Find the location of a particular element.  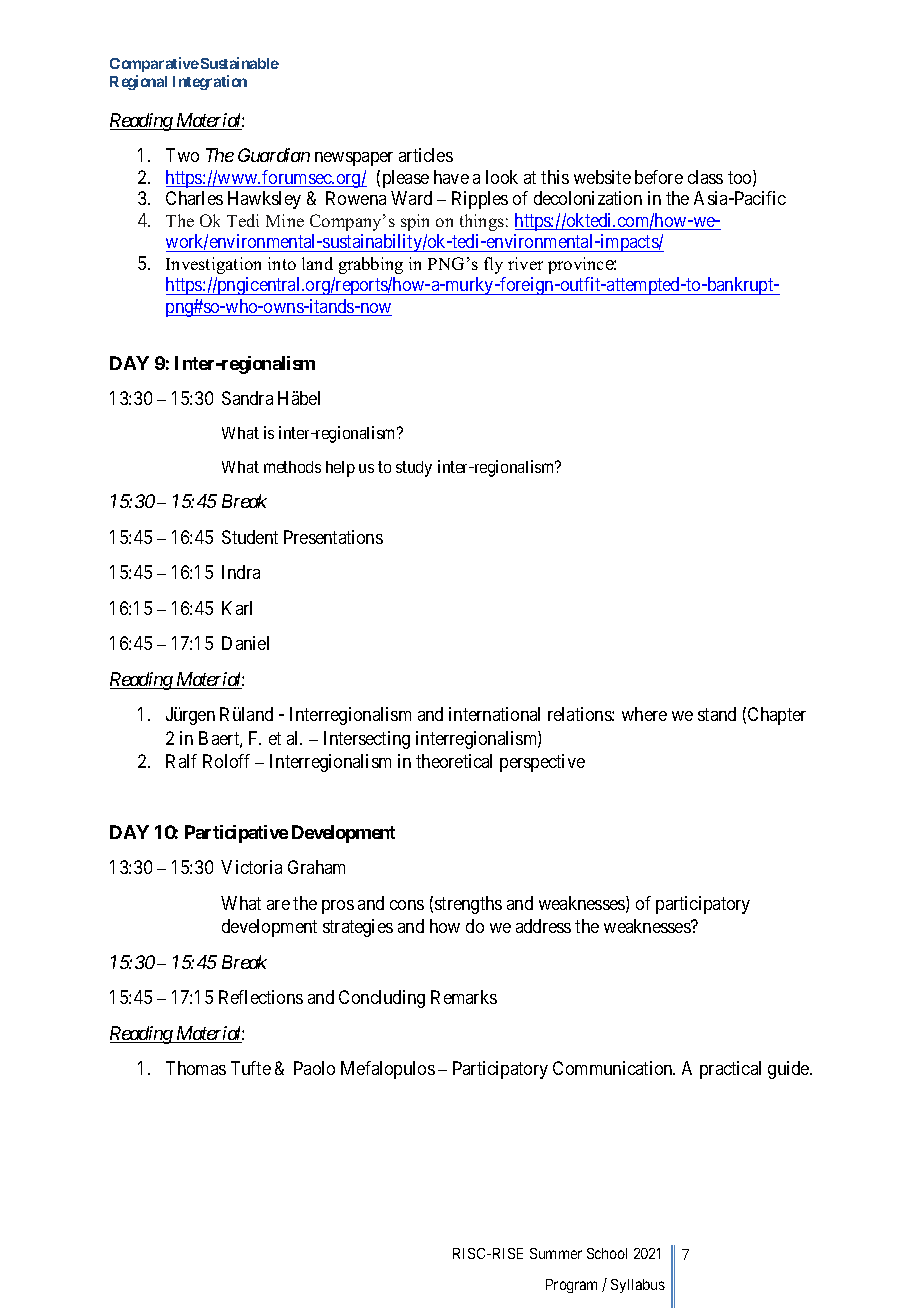

practical is located at coordinates (730, 1070).
